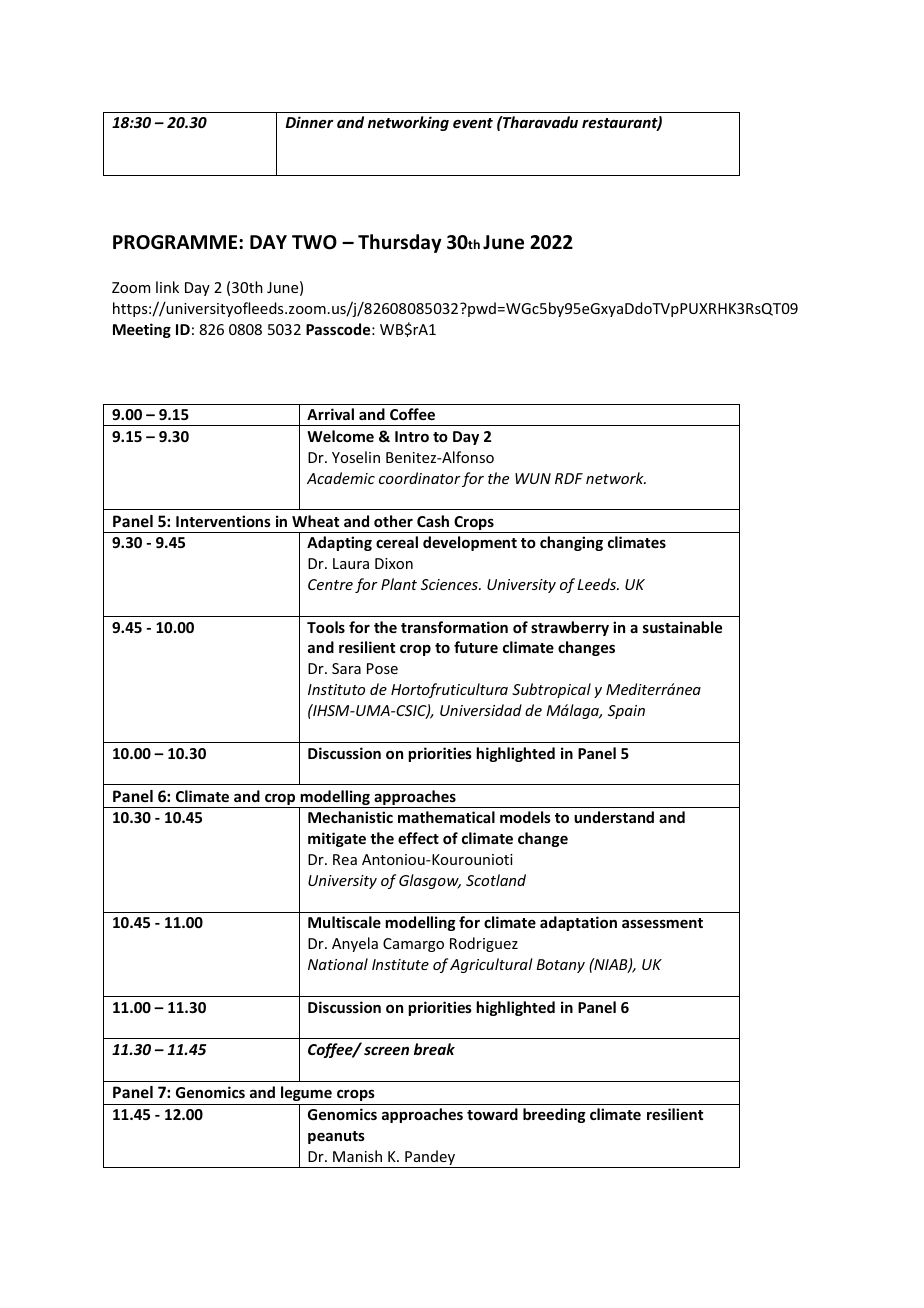 This image has height=1308, width=924. I want to click on adaptation, so click(578, 923).
